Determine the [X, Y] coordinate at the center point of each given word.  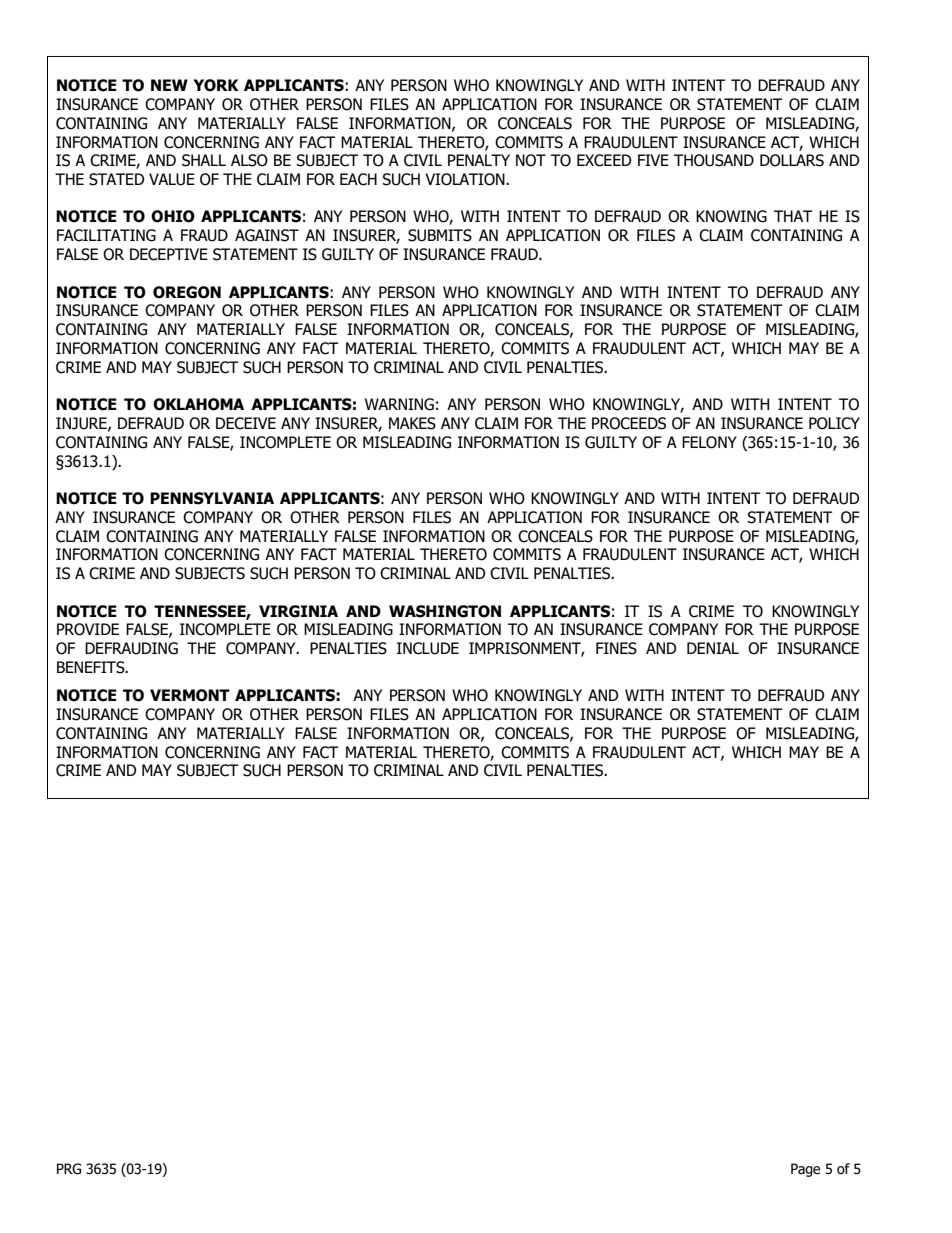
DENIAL [713, 648]
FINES [616, 648]
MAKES [412, 423]
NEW [169, 85]
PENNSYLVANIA [212, 498]
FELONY [709, 442]
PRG [69, 1169]
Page [805, 1170]
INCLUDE [428, 648]
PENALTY [479, 160]
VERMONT [190, 695]
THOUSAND [714, 160]
